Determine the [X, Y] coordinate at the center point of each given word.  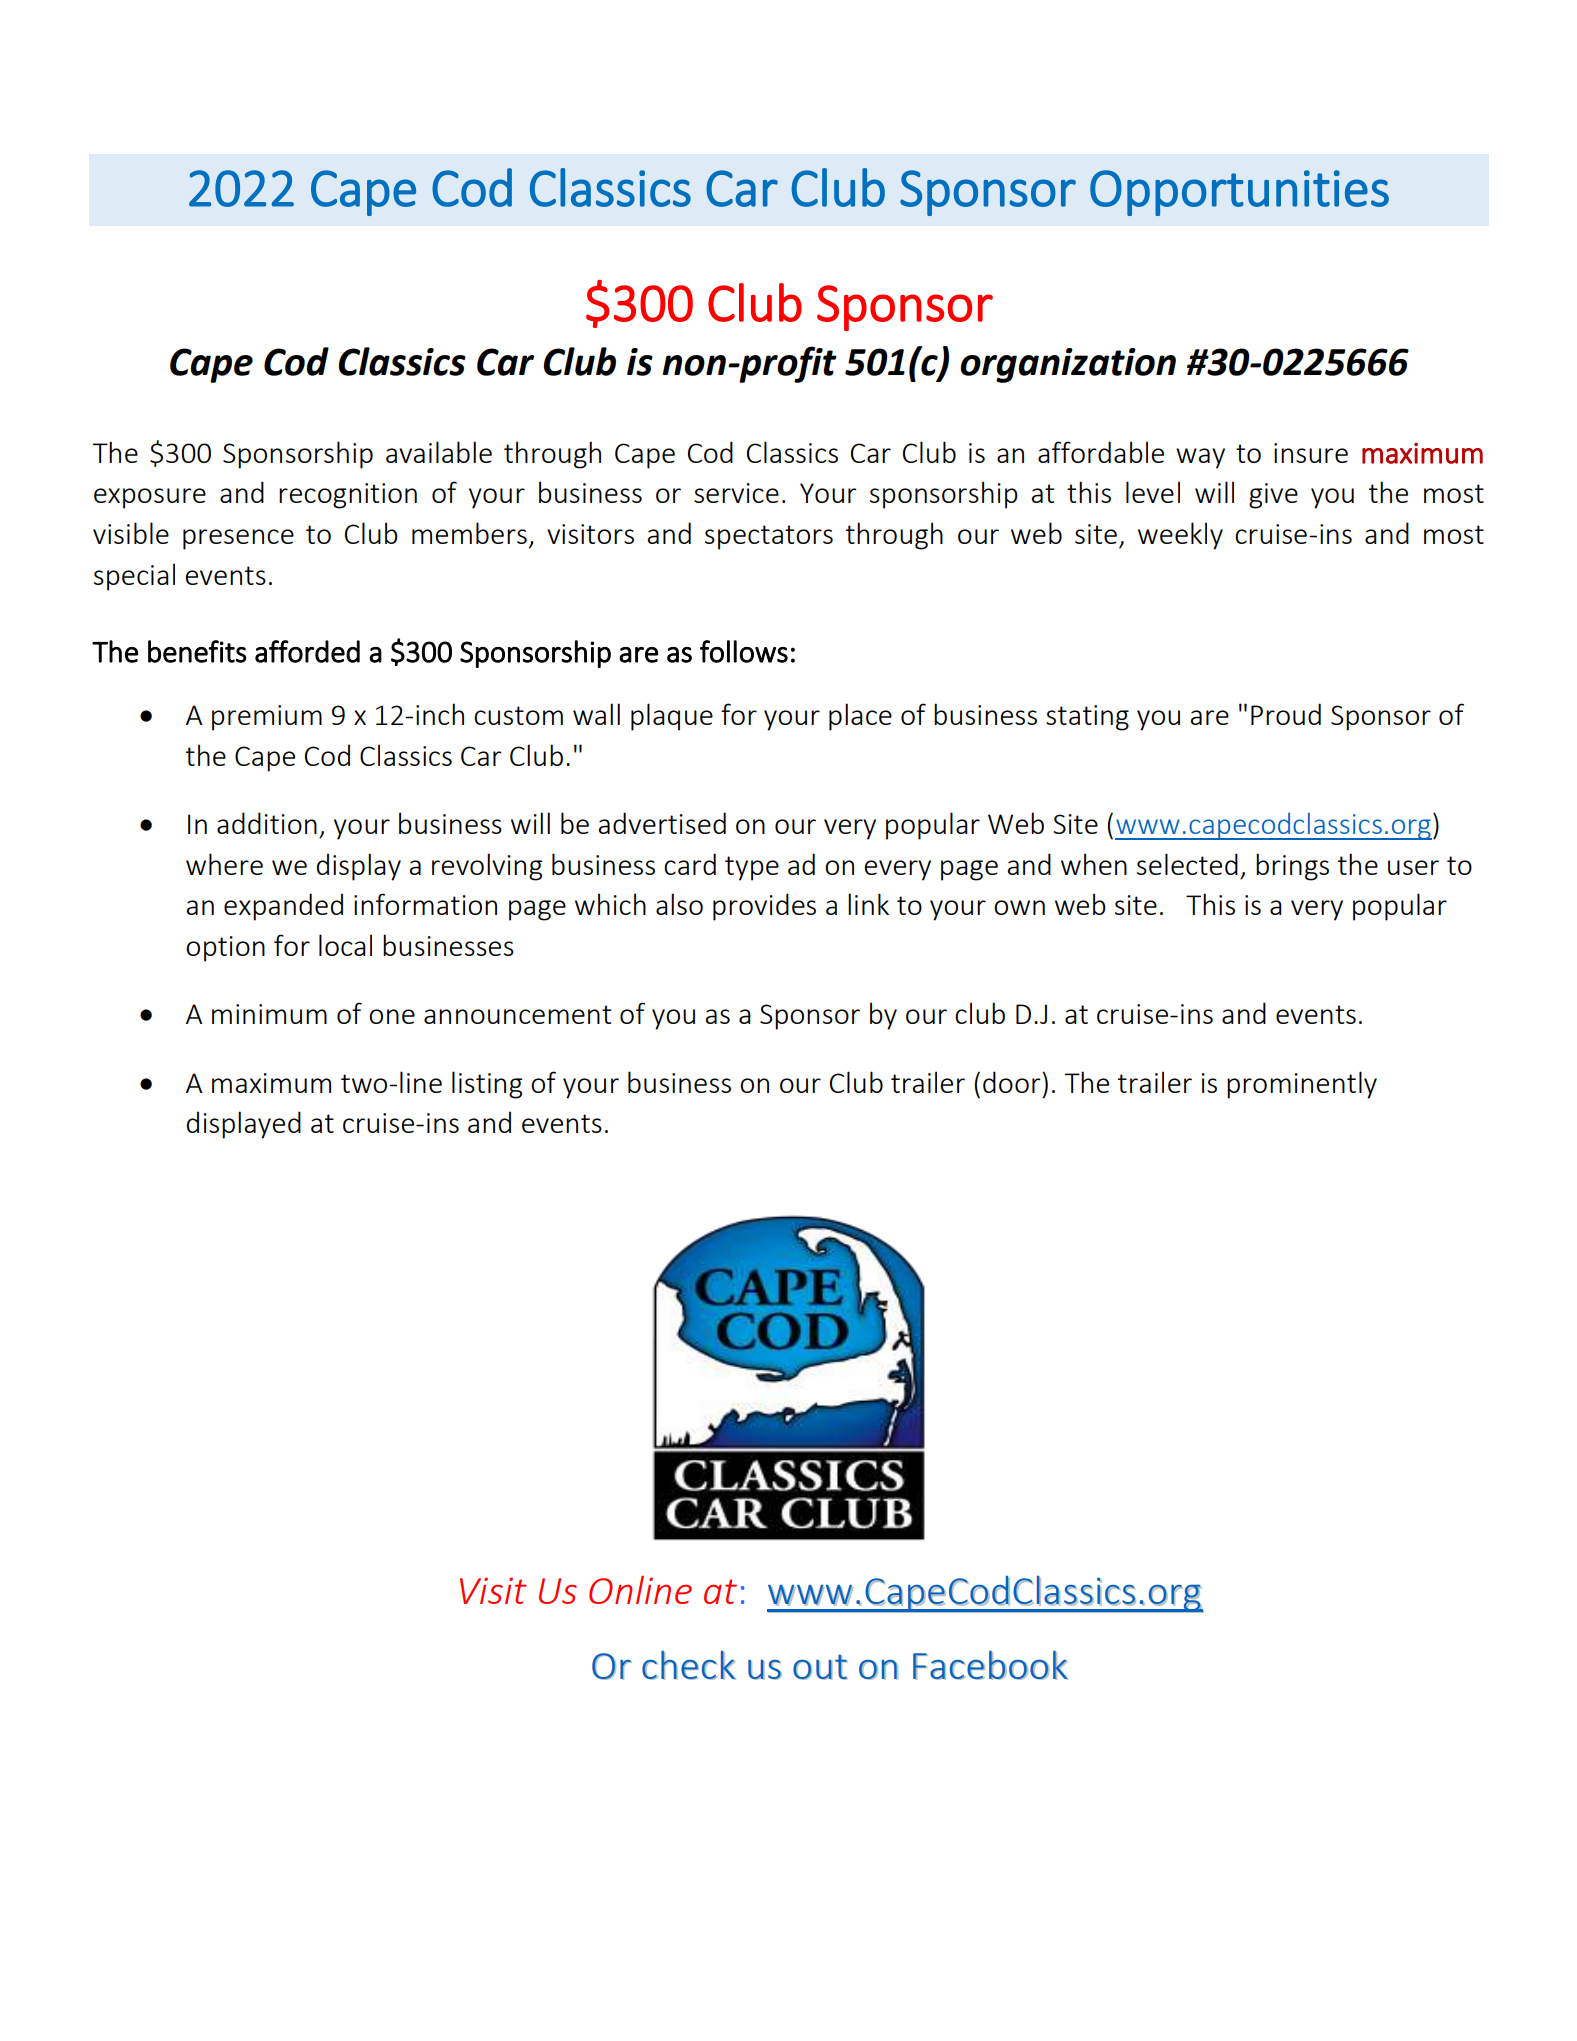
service [736, 493]
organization [1068, 365]
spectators [769, 537]
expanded [283, 907]
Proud [1286, 714]
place [860, 717]
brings [1292, 867]
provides [764, 907]
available [439, 452]
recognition [348, 496]
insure [1311, 453]
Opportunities [1239, 193]
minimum [269, 1014]
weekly [1180, 536]
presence [238, 539]
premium [267, 718]
